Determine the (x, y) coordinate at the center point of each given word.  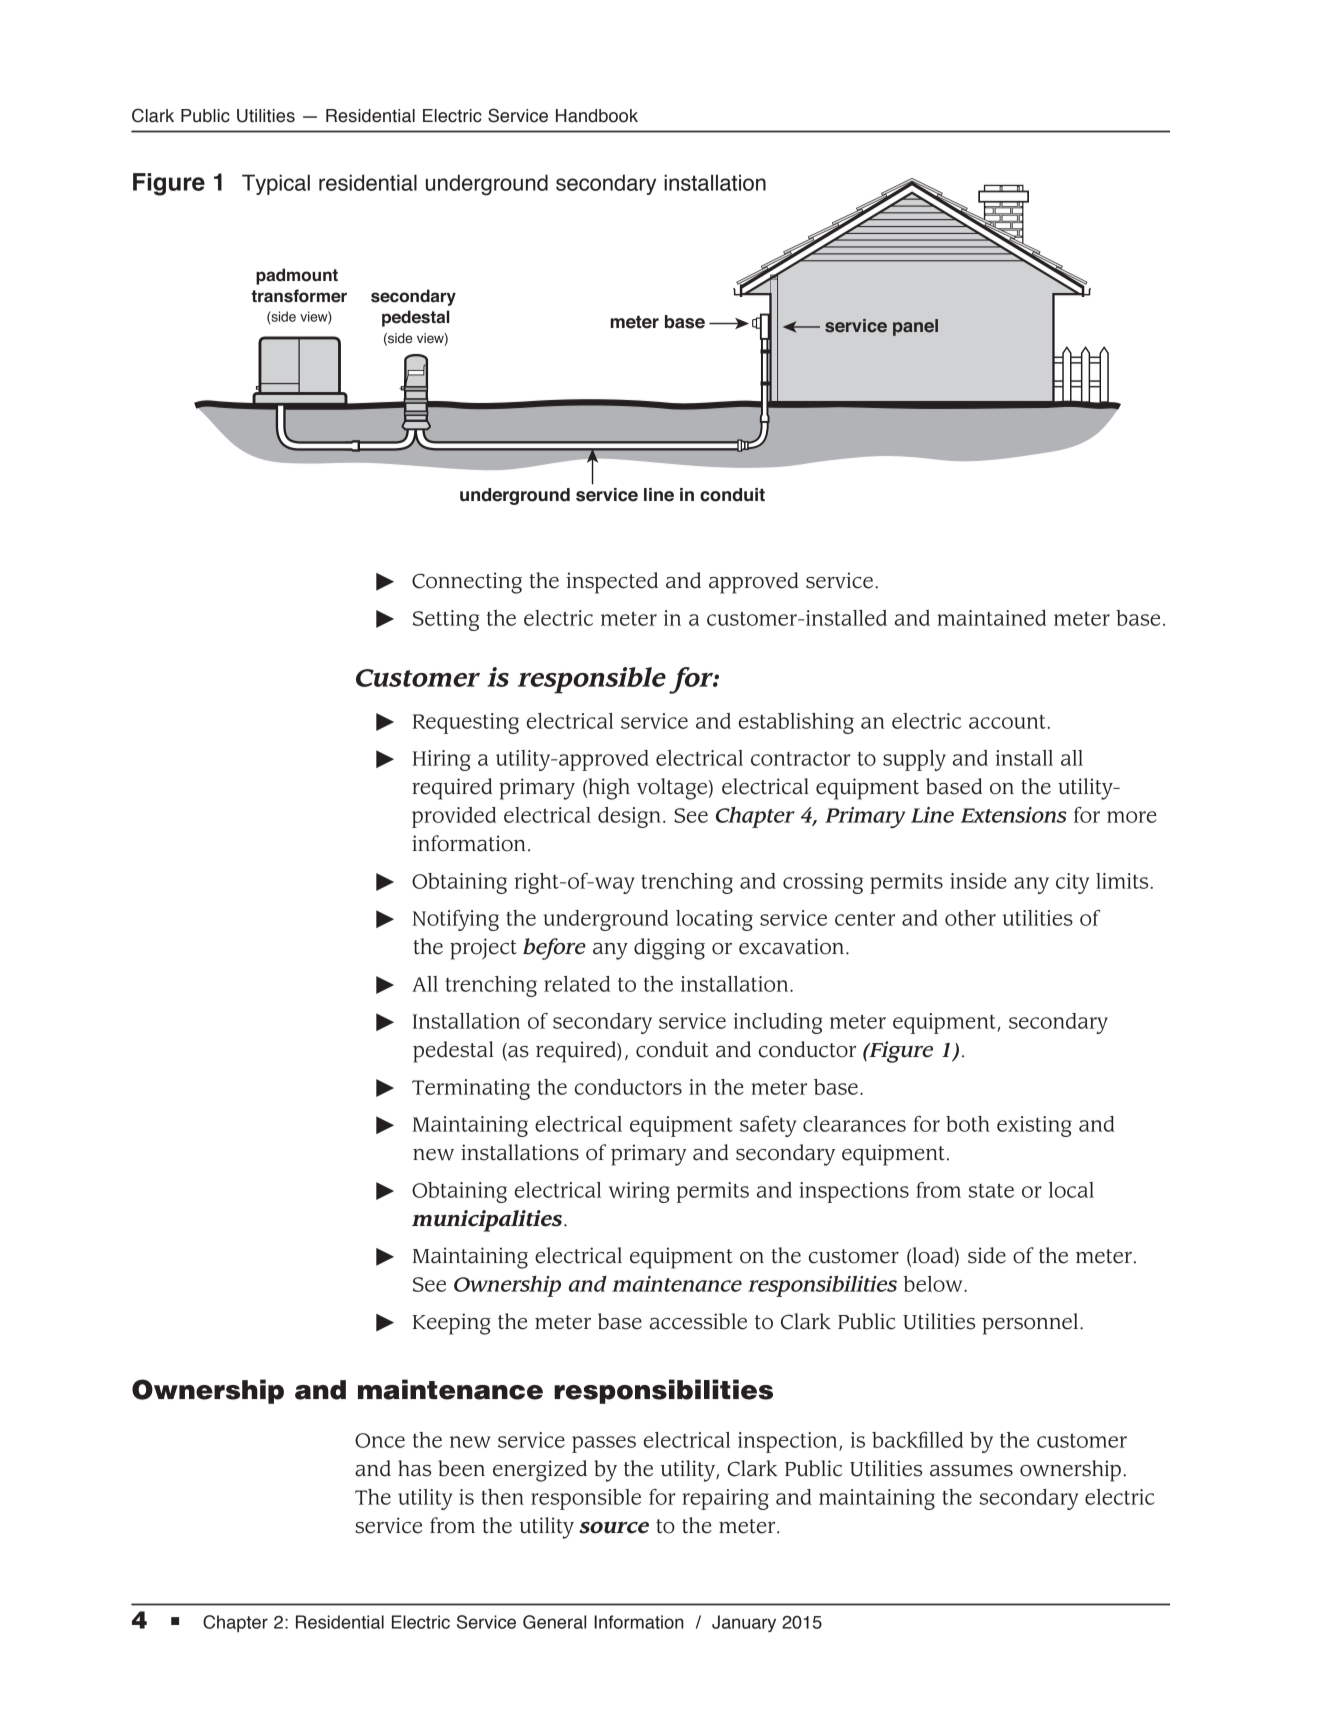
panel (915, 327)
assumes (971, 1471)
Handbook (597, 116)
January (744, 1623)
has (414, 1468)
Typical (276, 184)
